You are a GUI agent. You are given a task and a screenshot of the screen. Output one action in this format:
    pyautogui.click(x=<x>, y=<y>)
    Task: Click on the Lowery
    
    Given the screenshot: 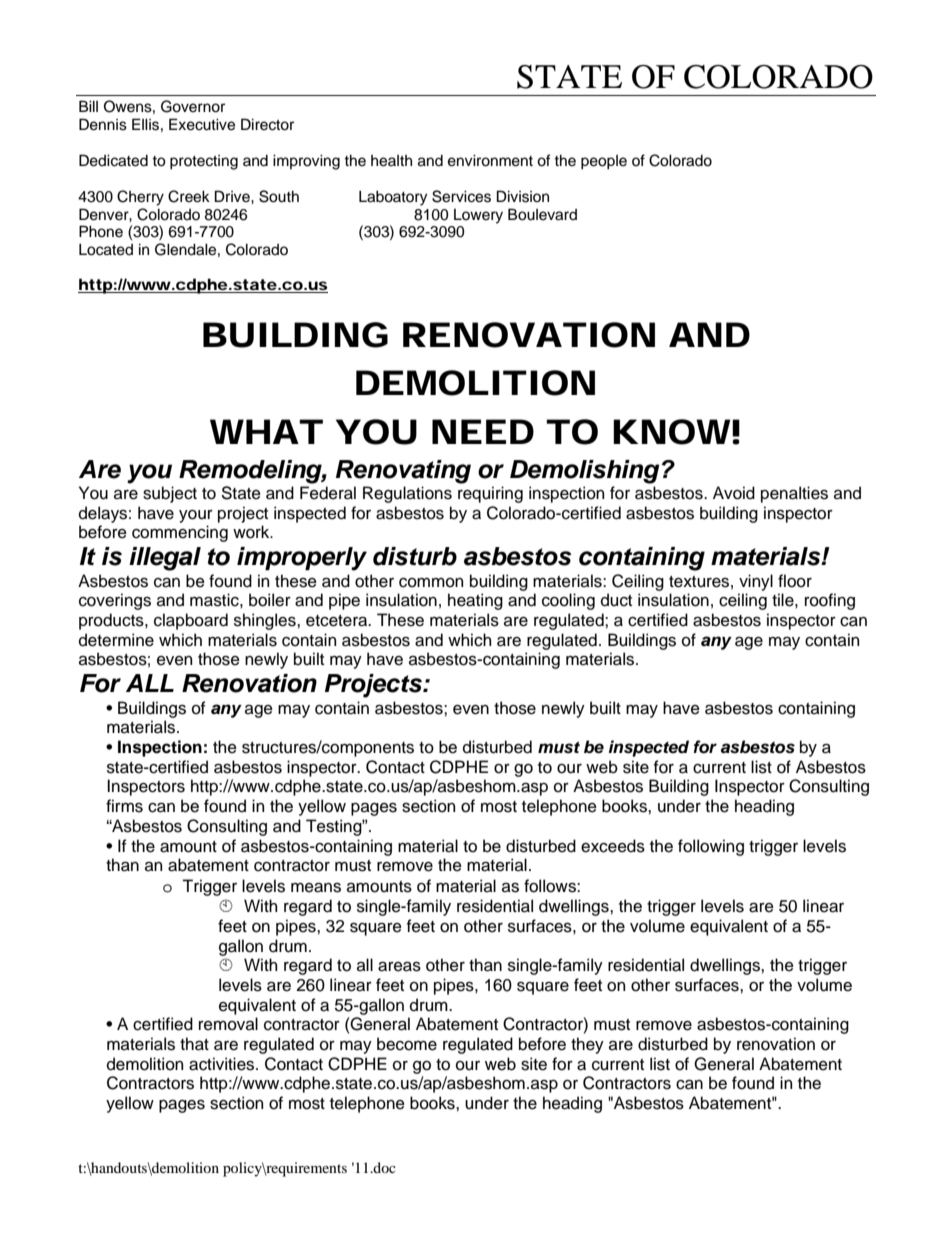 What is the action you would take?
    pyautogui.click(x=478, y=216)
